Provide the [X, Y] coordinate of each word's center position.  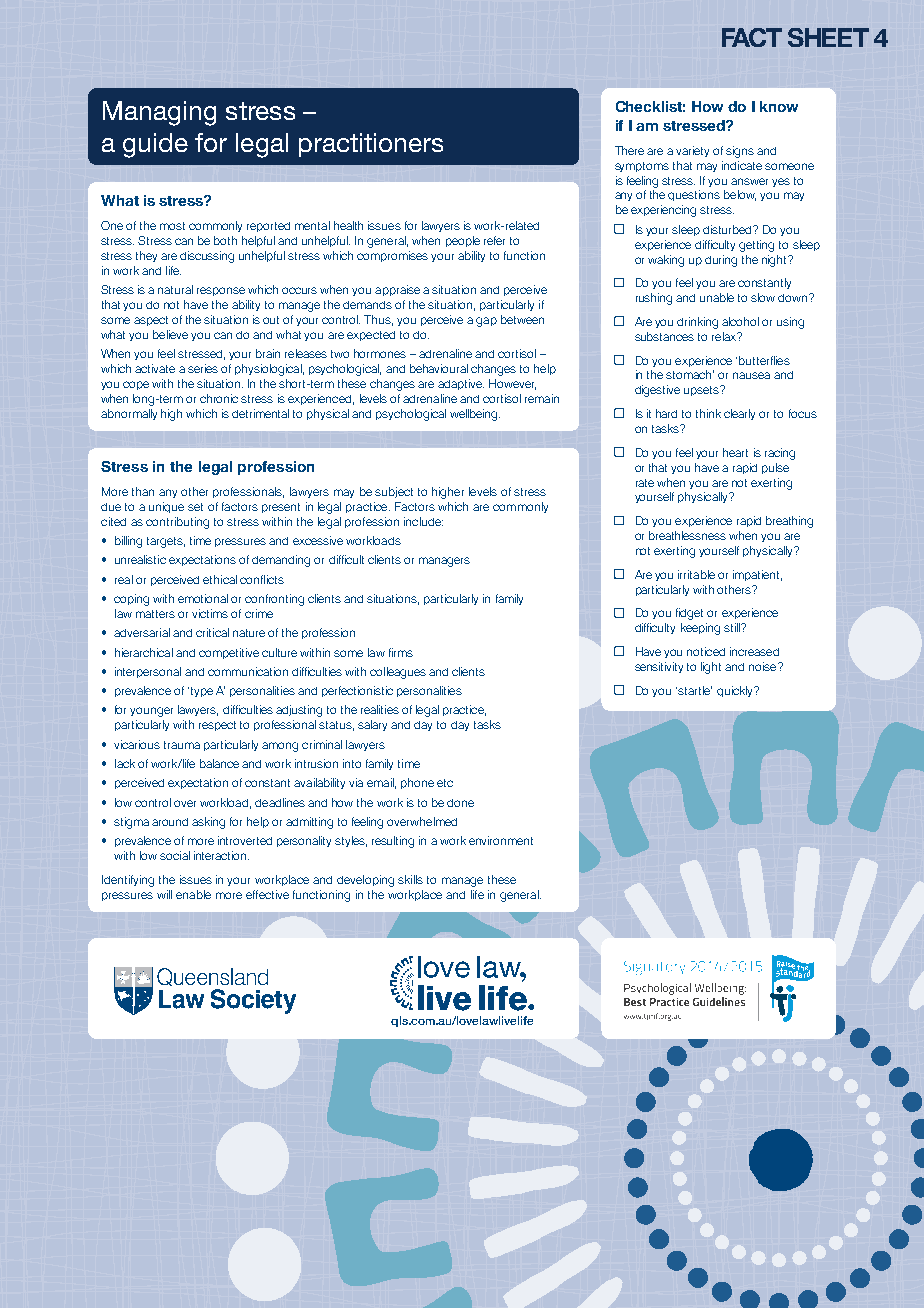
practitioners [371, 145]
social [175, 855]
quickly [736, 691]
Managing [159, 113]
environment [501, 840]
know [779, 106]
